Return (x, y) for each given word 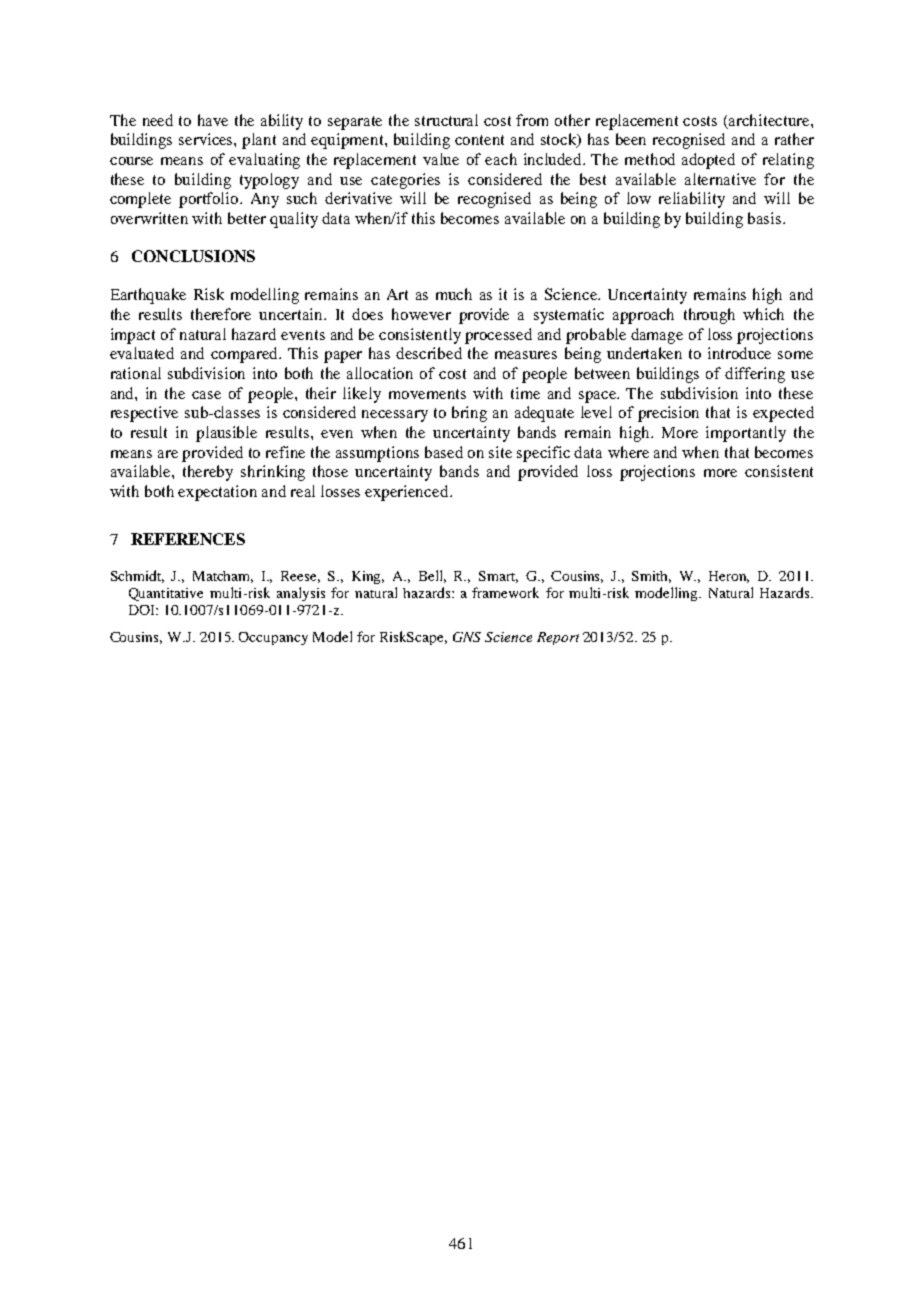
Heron (729, 577)
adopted (708, 161)
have (213, 120)
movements (427, 394)
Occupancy (273, 638)
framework (505, 592)
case (206, 395)
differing (755, 375)
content (479, 140)
